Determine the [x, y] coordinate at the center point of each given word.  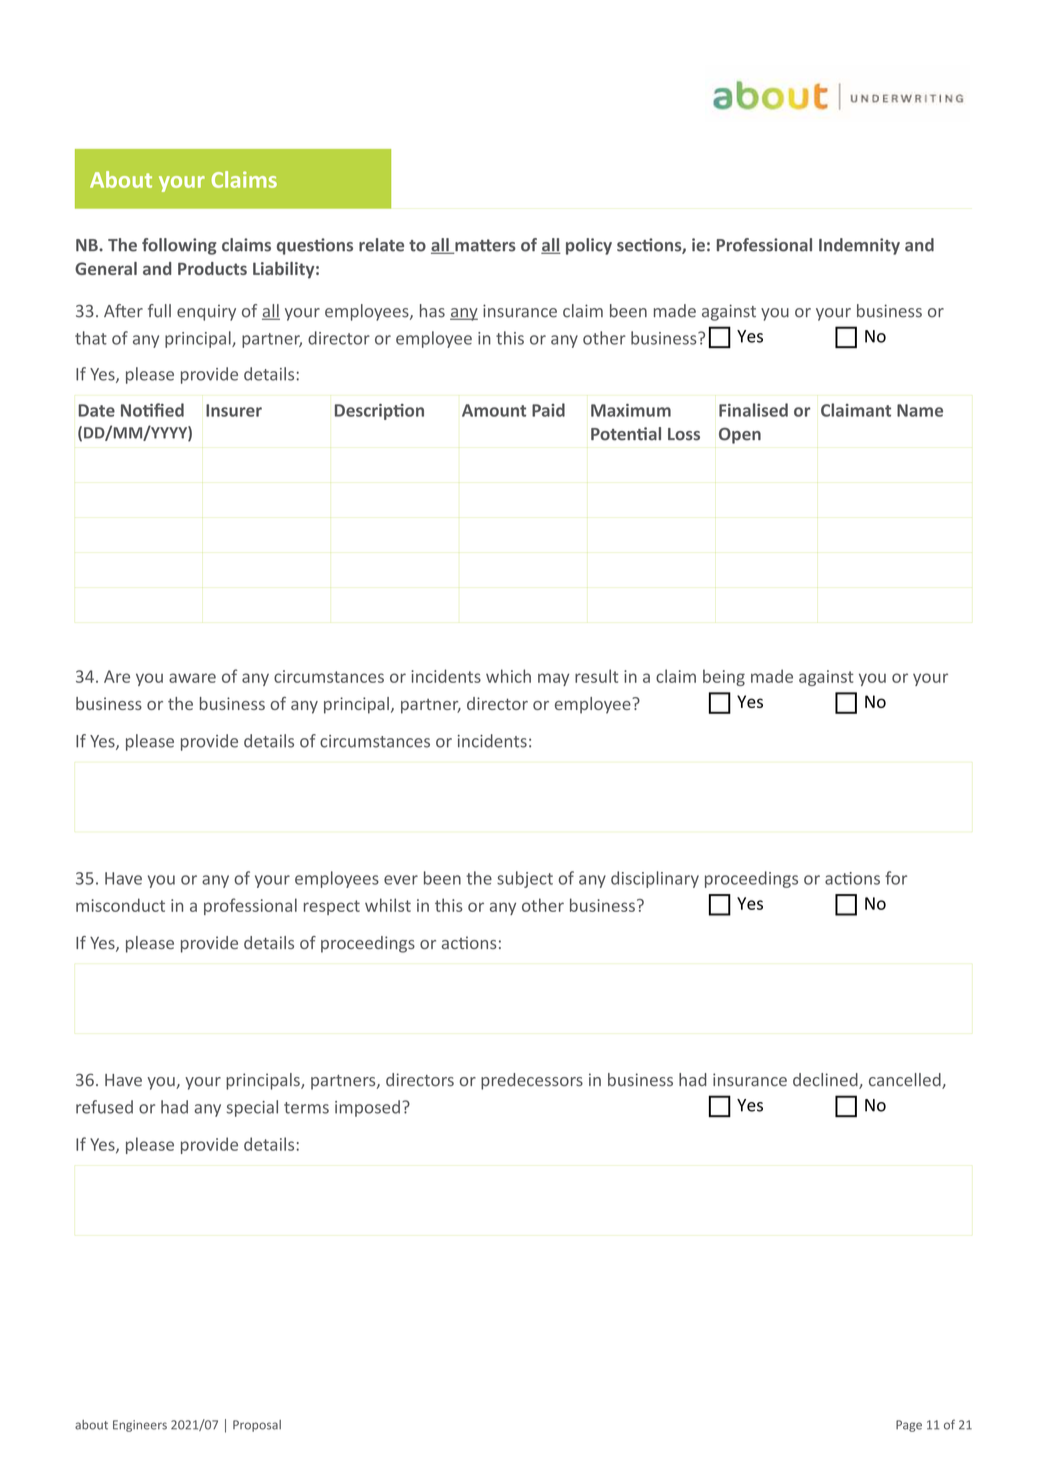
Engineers [140, 1426]
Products [212, 268]
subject [525, 879]
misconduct [120, 905]
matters [484, 246]
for [896, 878]
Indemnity [859, 246]
